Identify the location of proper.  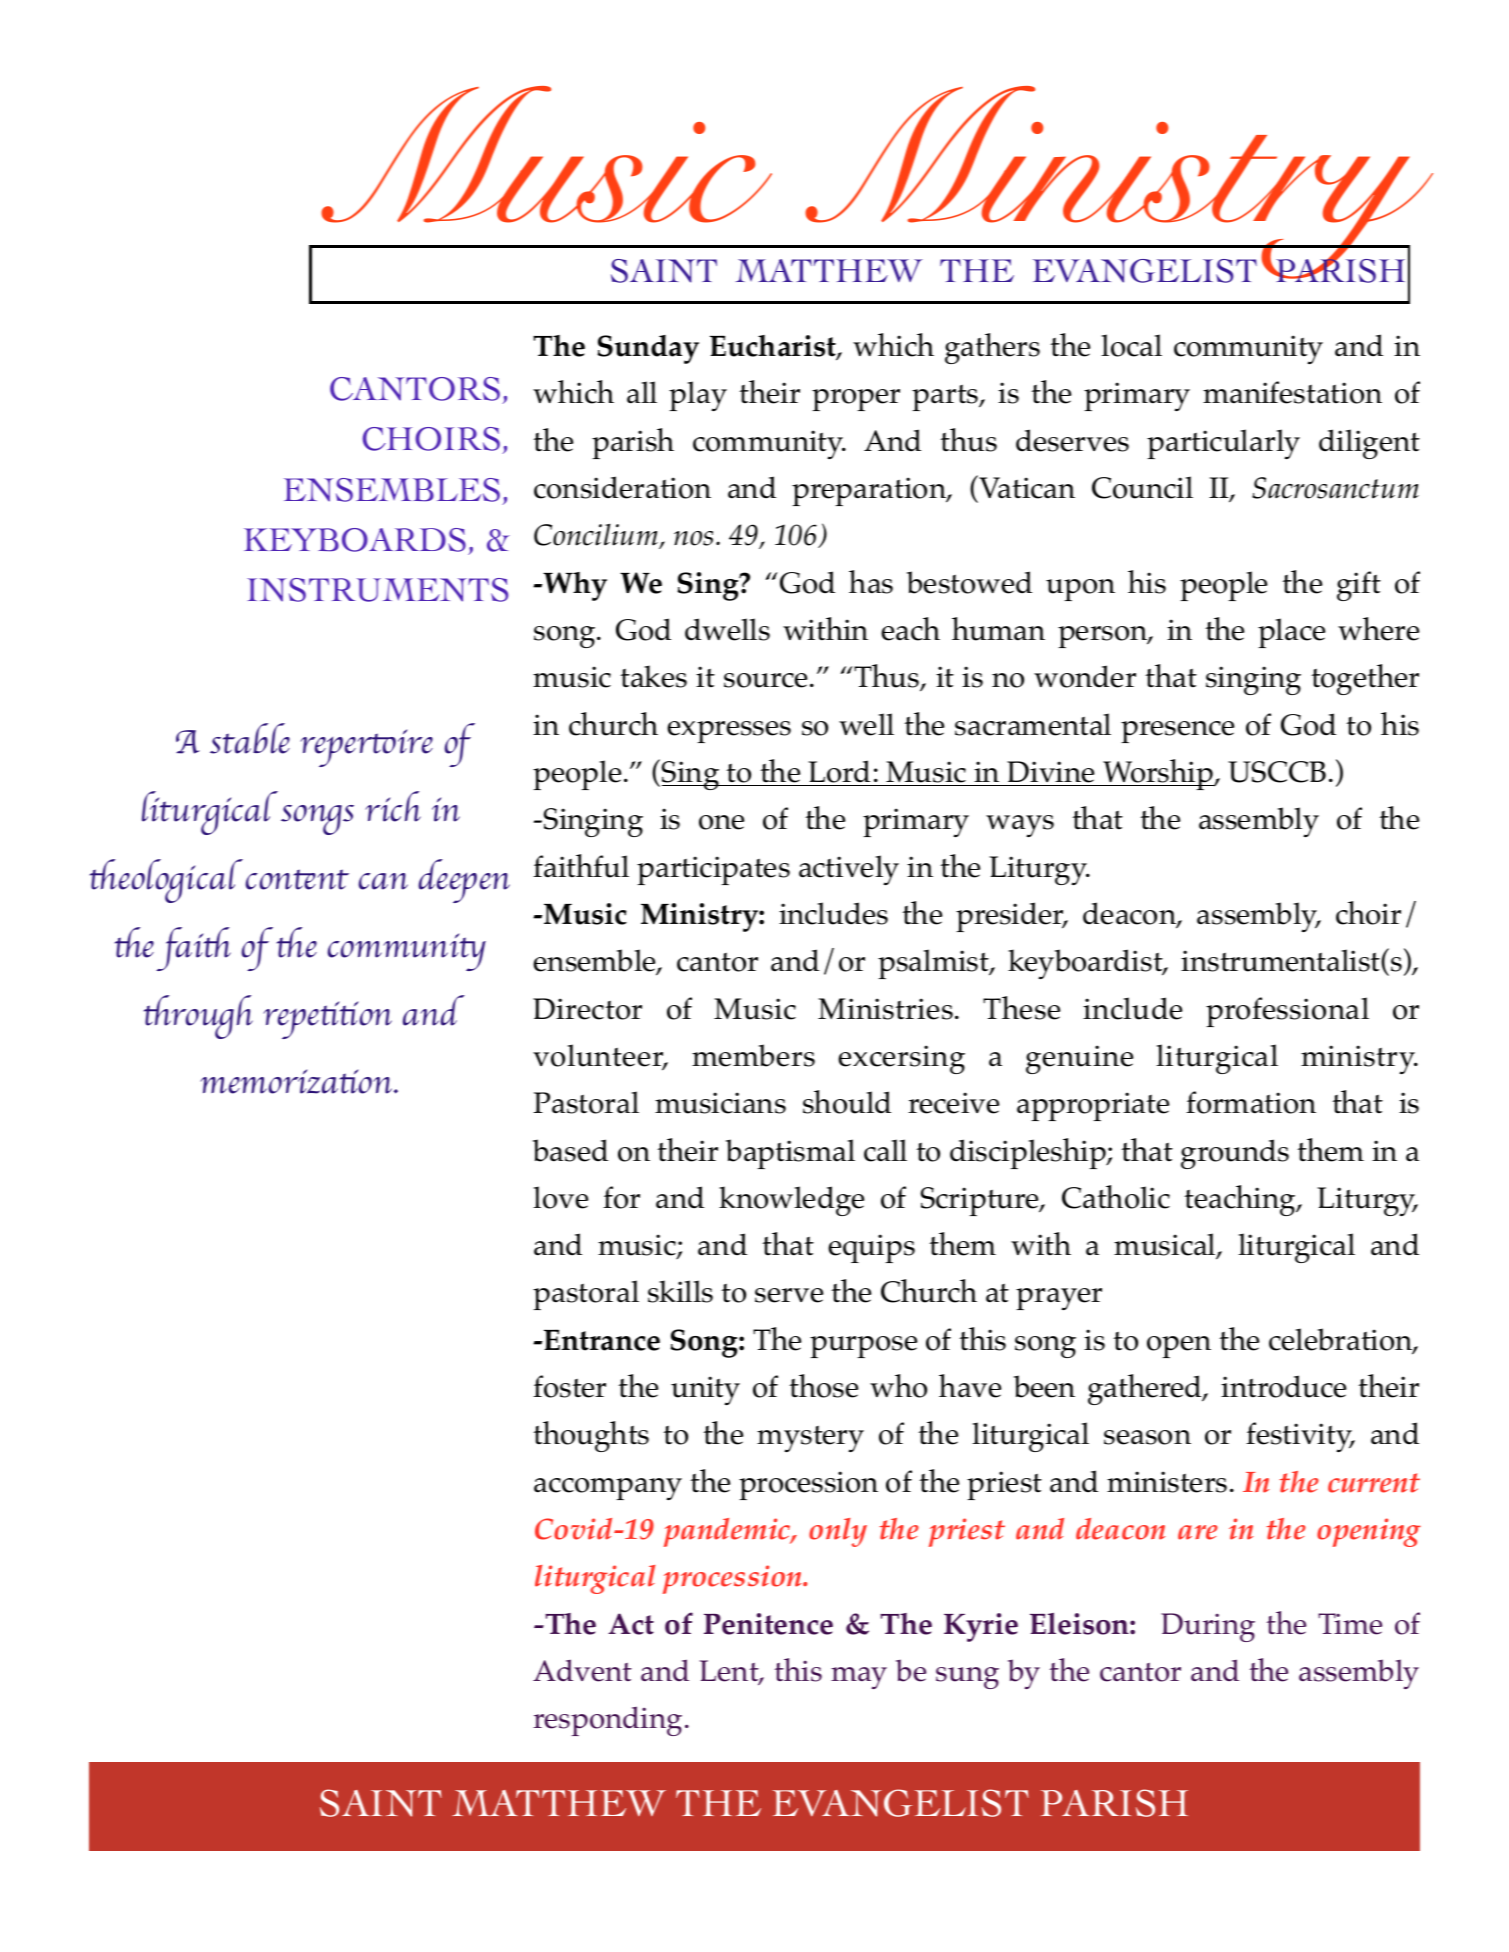
(856, 400).
